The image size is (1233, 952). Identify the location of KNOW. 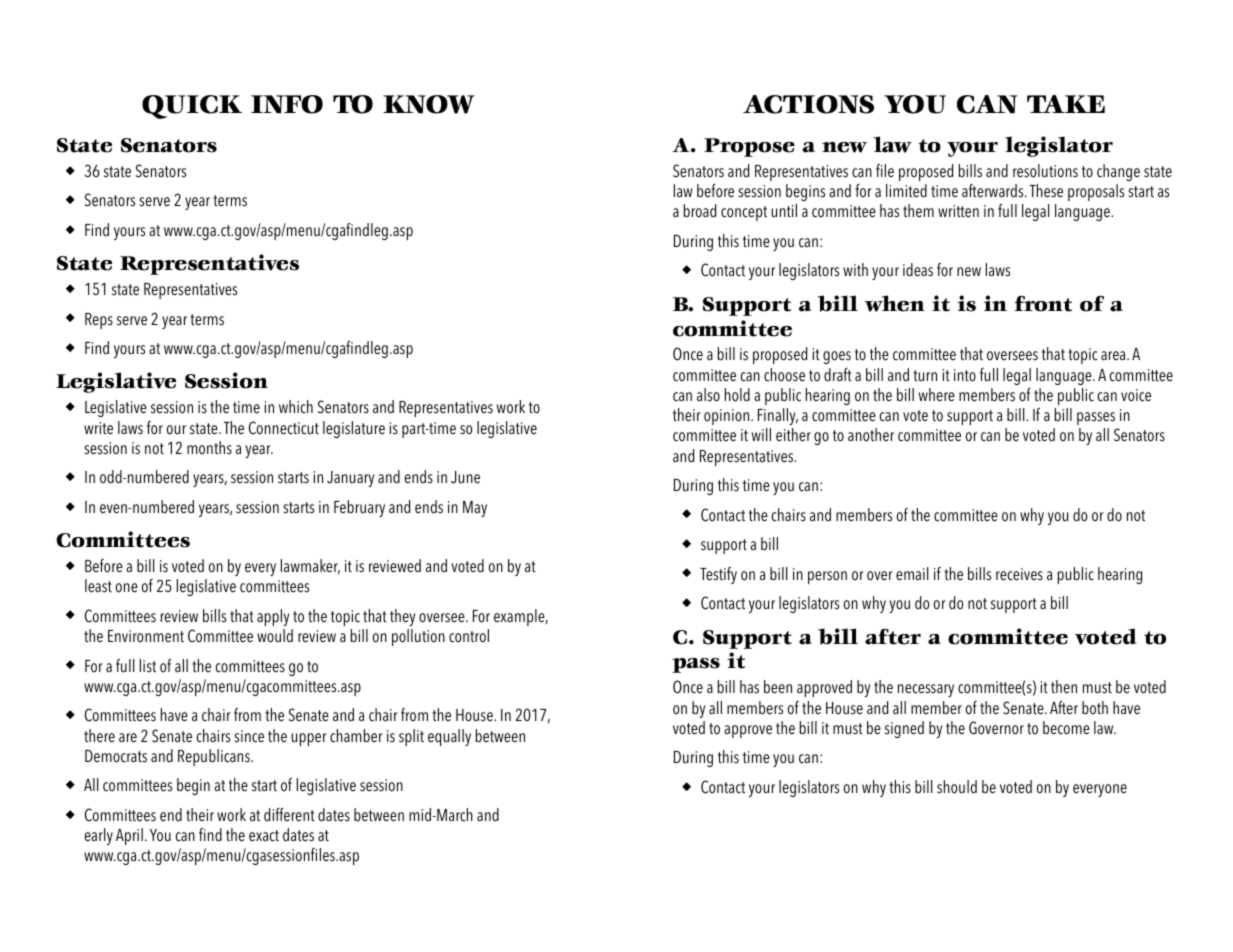
(429, 104).
